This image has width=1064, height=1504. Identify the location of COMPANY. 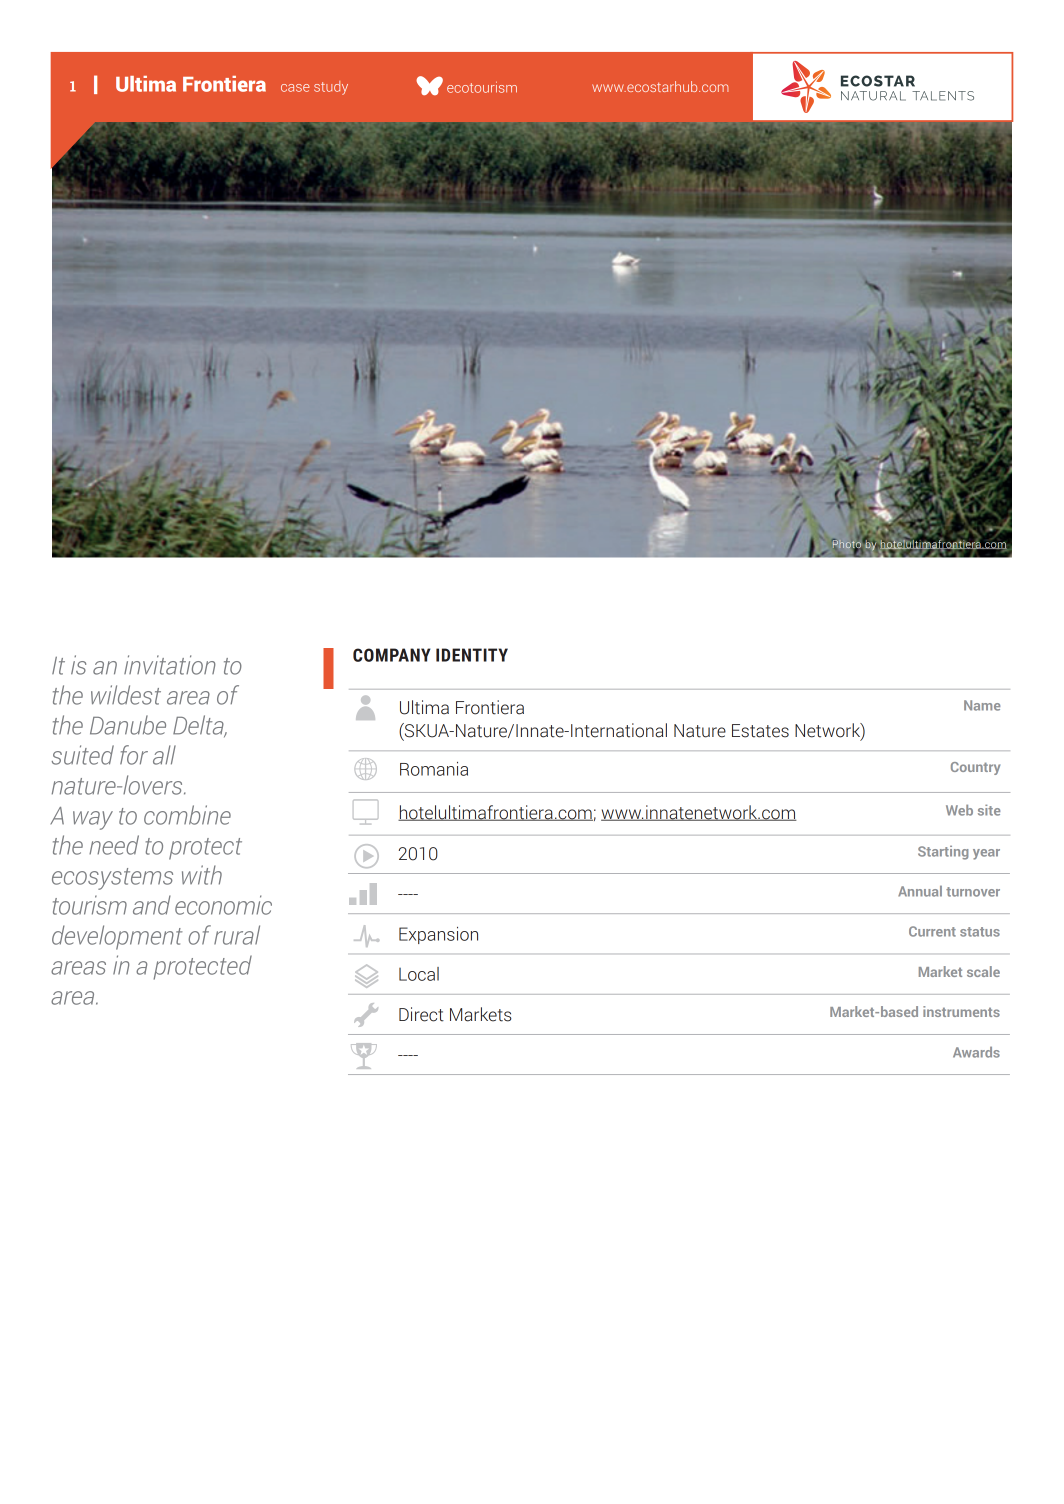
(392, 655).
